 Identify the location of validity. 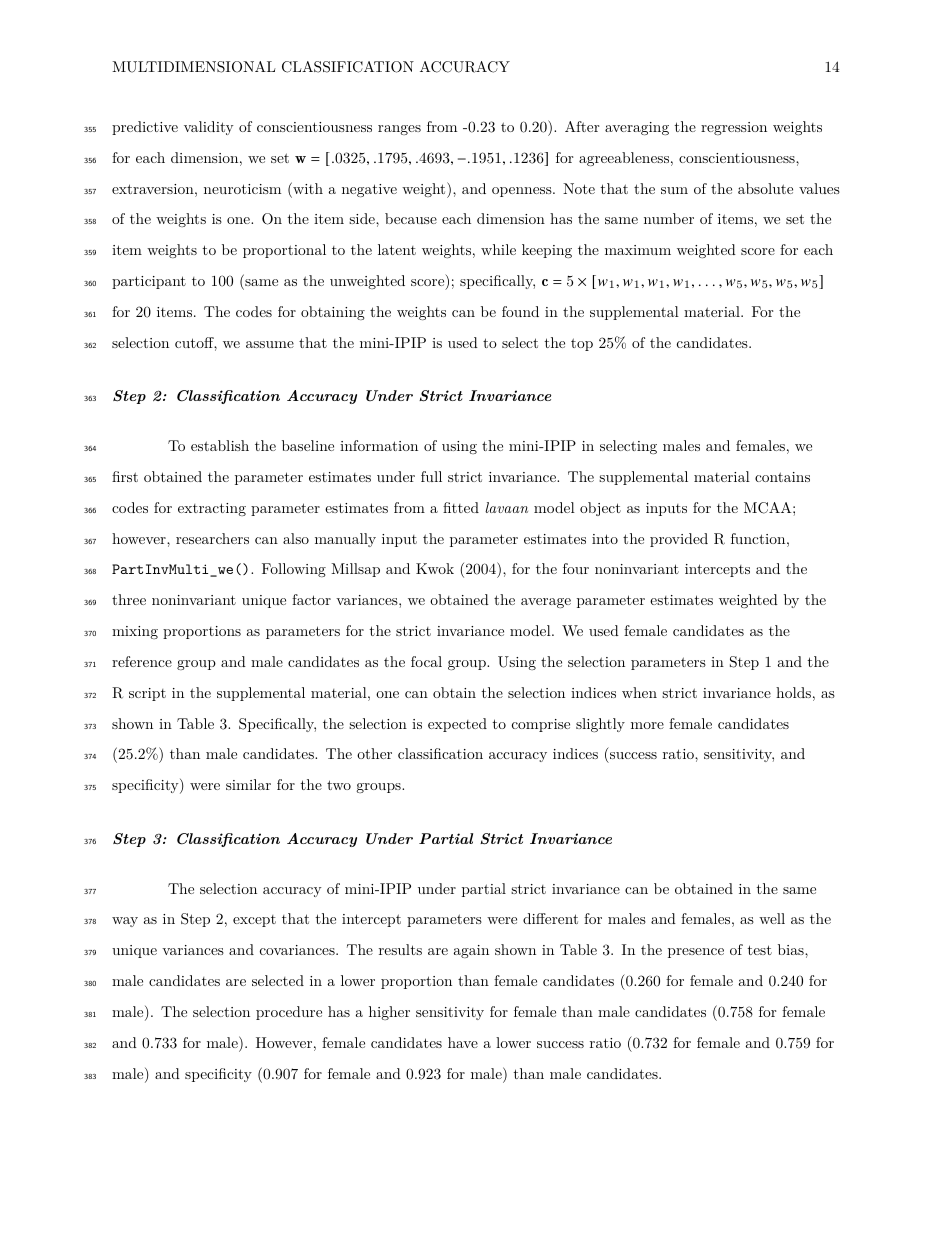
(208, 128).
